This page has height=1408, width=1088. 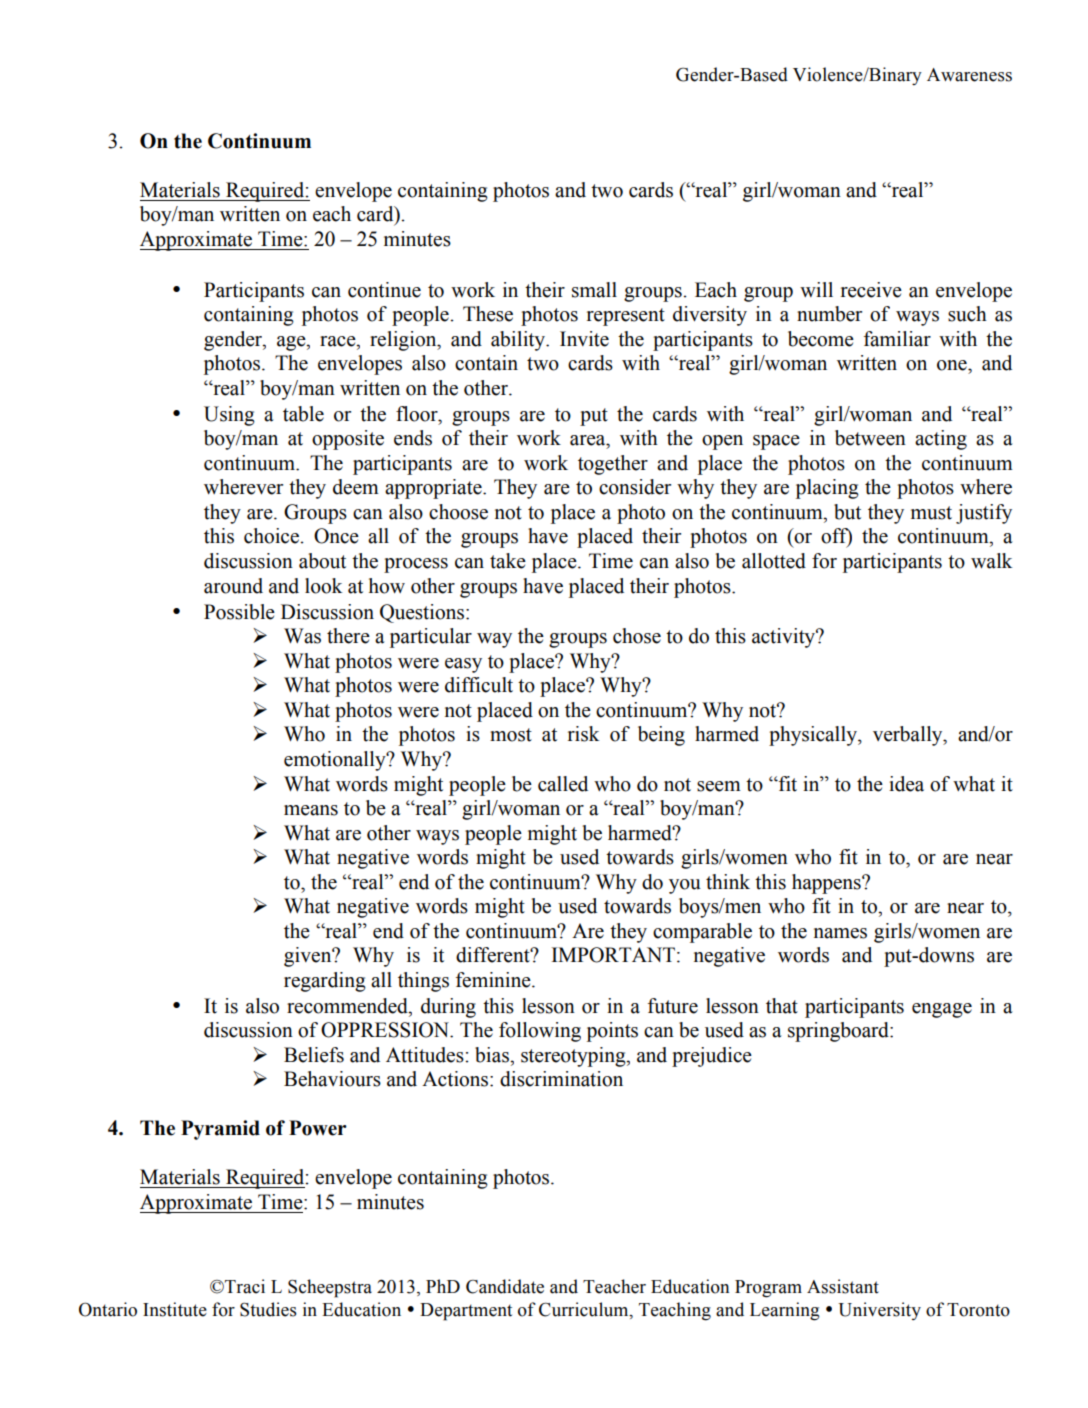 I want to click on Awareness, so click(x=969, y=75).
